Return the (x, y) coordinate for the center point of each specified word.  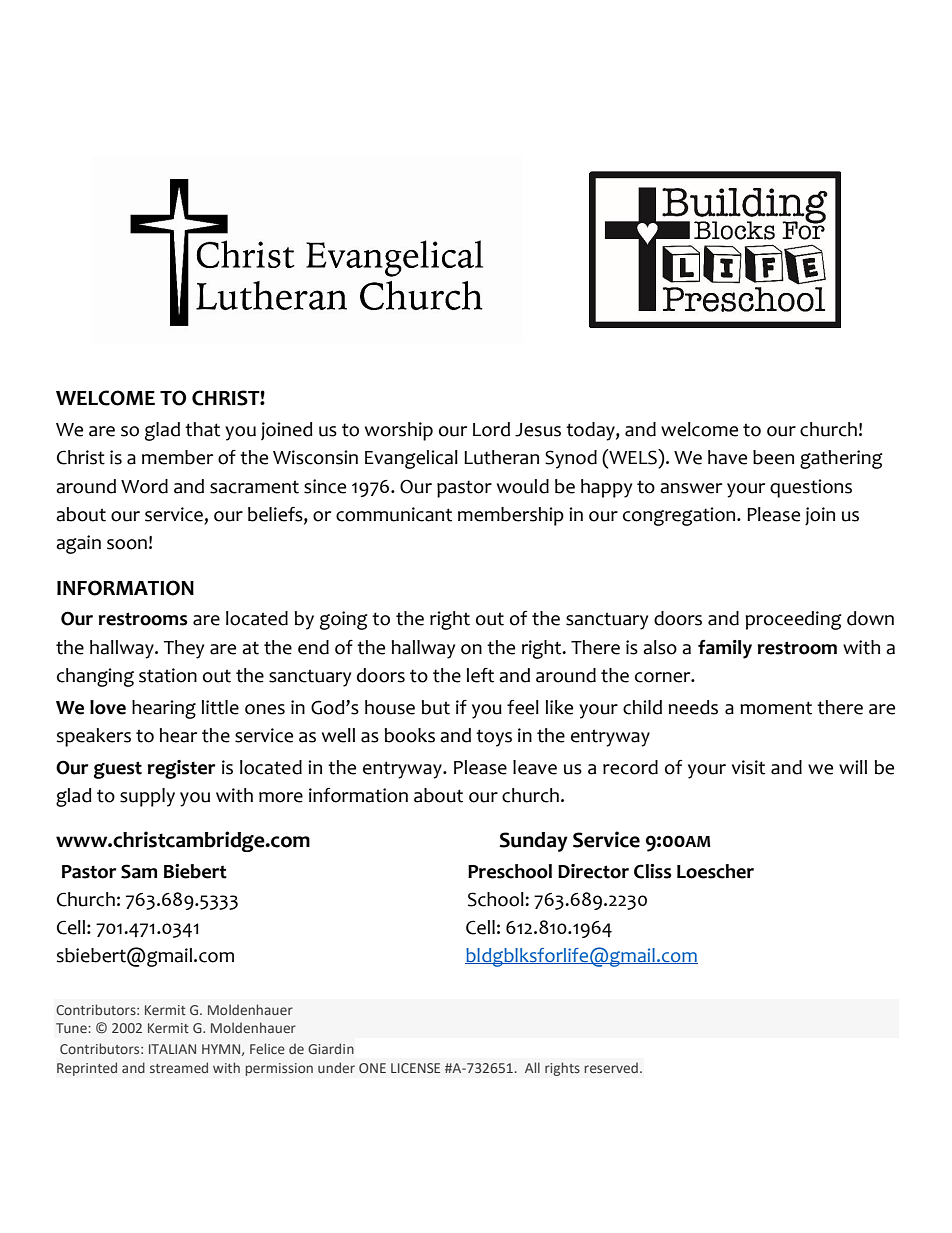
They (184, 649)
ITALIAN (172, 1049)
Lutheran (501, 457)
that (202, 429)
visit (748, 767)
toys (494, 738)
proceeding (793, 620)
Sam (139, 871)
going (343, 620)
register (181, 769)
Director (593, 871)
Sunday (534, 842)
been (773, 457)
